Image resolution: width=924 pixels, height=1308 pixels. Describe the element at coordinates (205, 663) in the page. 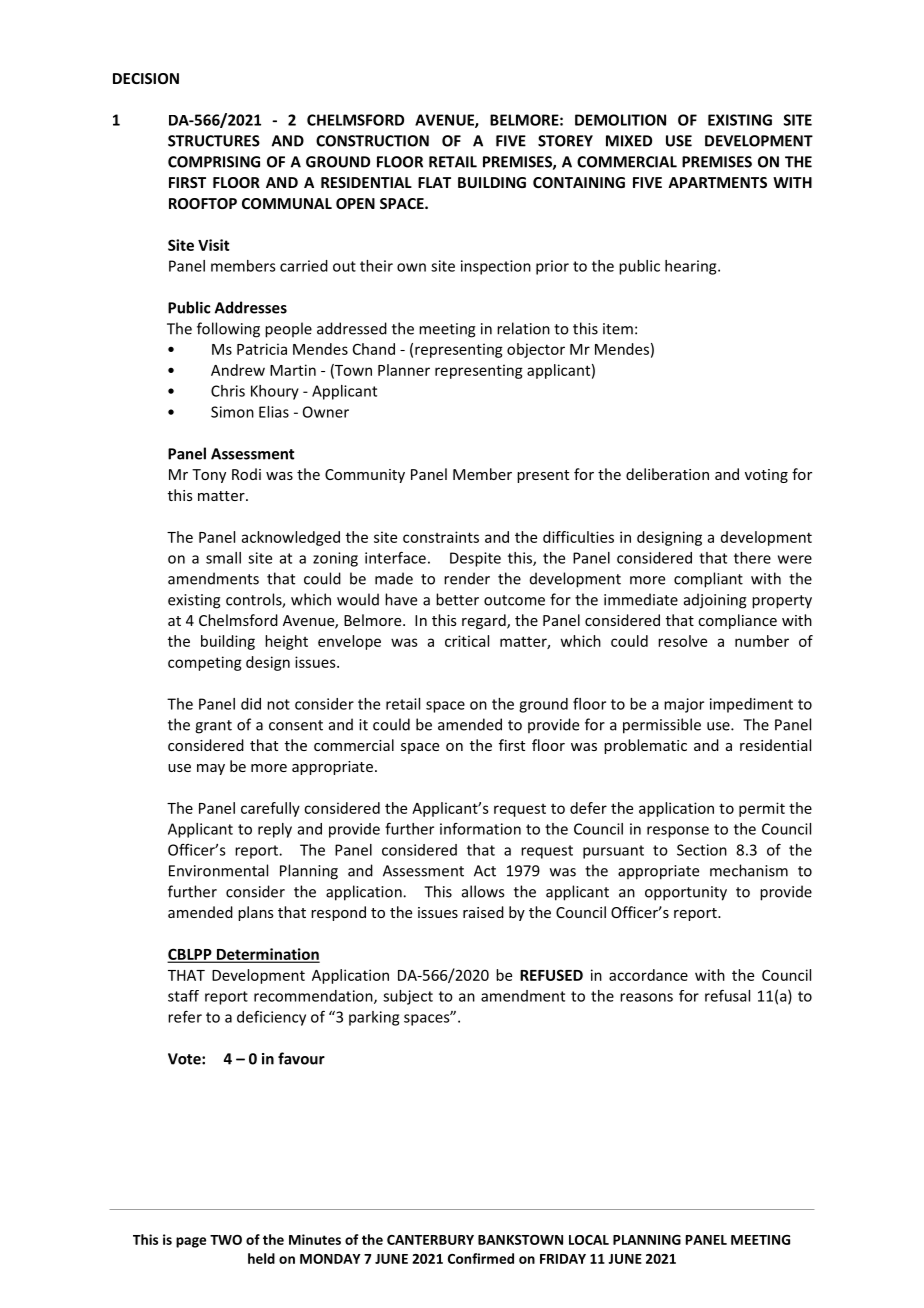

I see `competing` at that location.
